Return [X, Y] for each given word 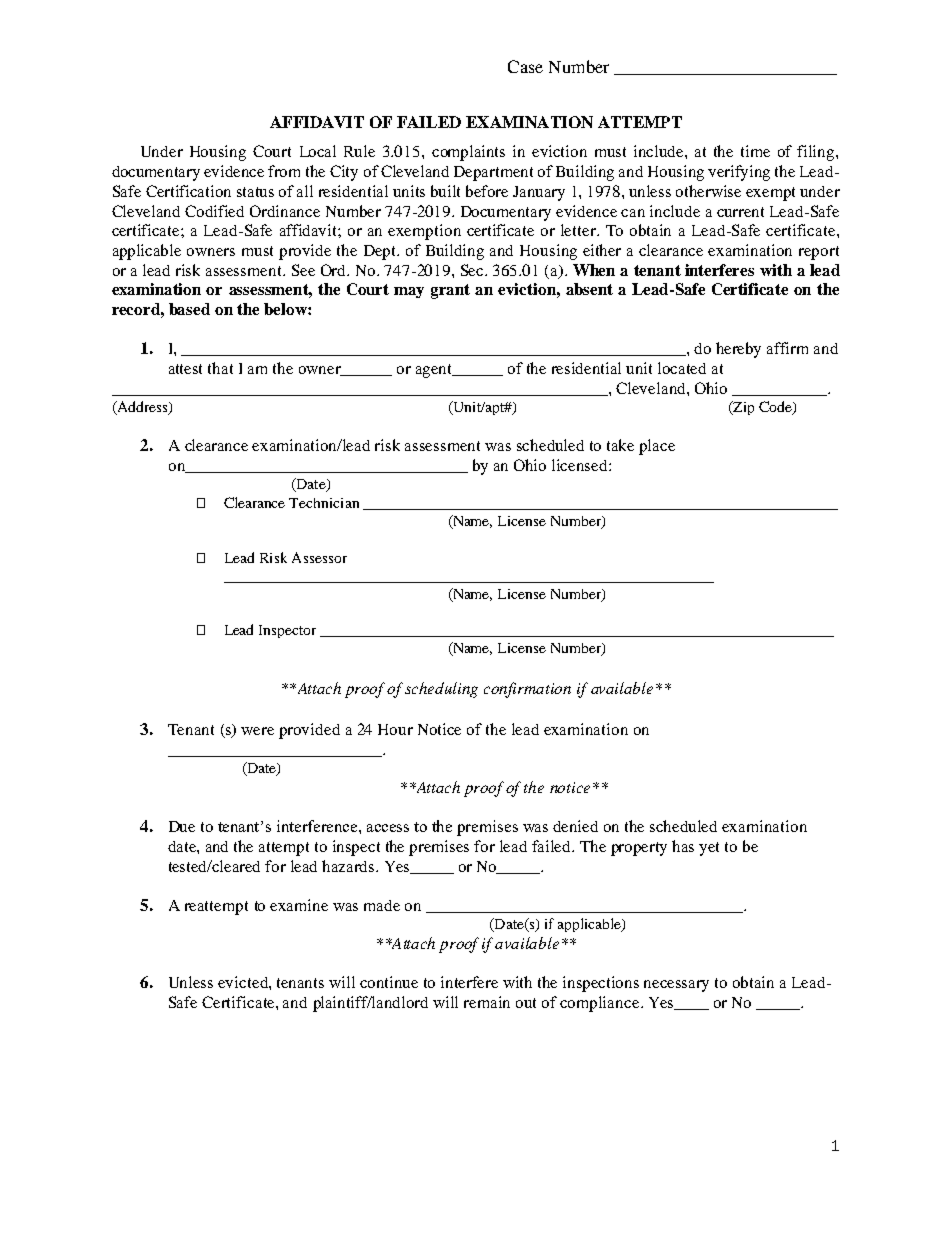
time [755, 151]
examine [299, 905]
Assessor [319, 557]
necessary [676, 986]
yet [709, 849]
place [657, 447]
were [257, 731]
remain [487, 1002]
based [189, 309]
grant [450, 291]
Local [318, 151]
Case [525, 66]
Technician [324, 503]
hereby [738, 350]
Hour [395, 729]
